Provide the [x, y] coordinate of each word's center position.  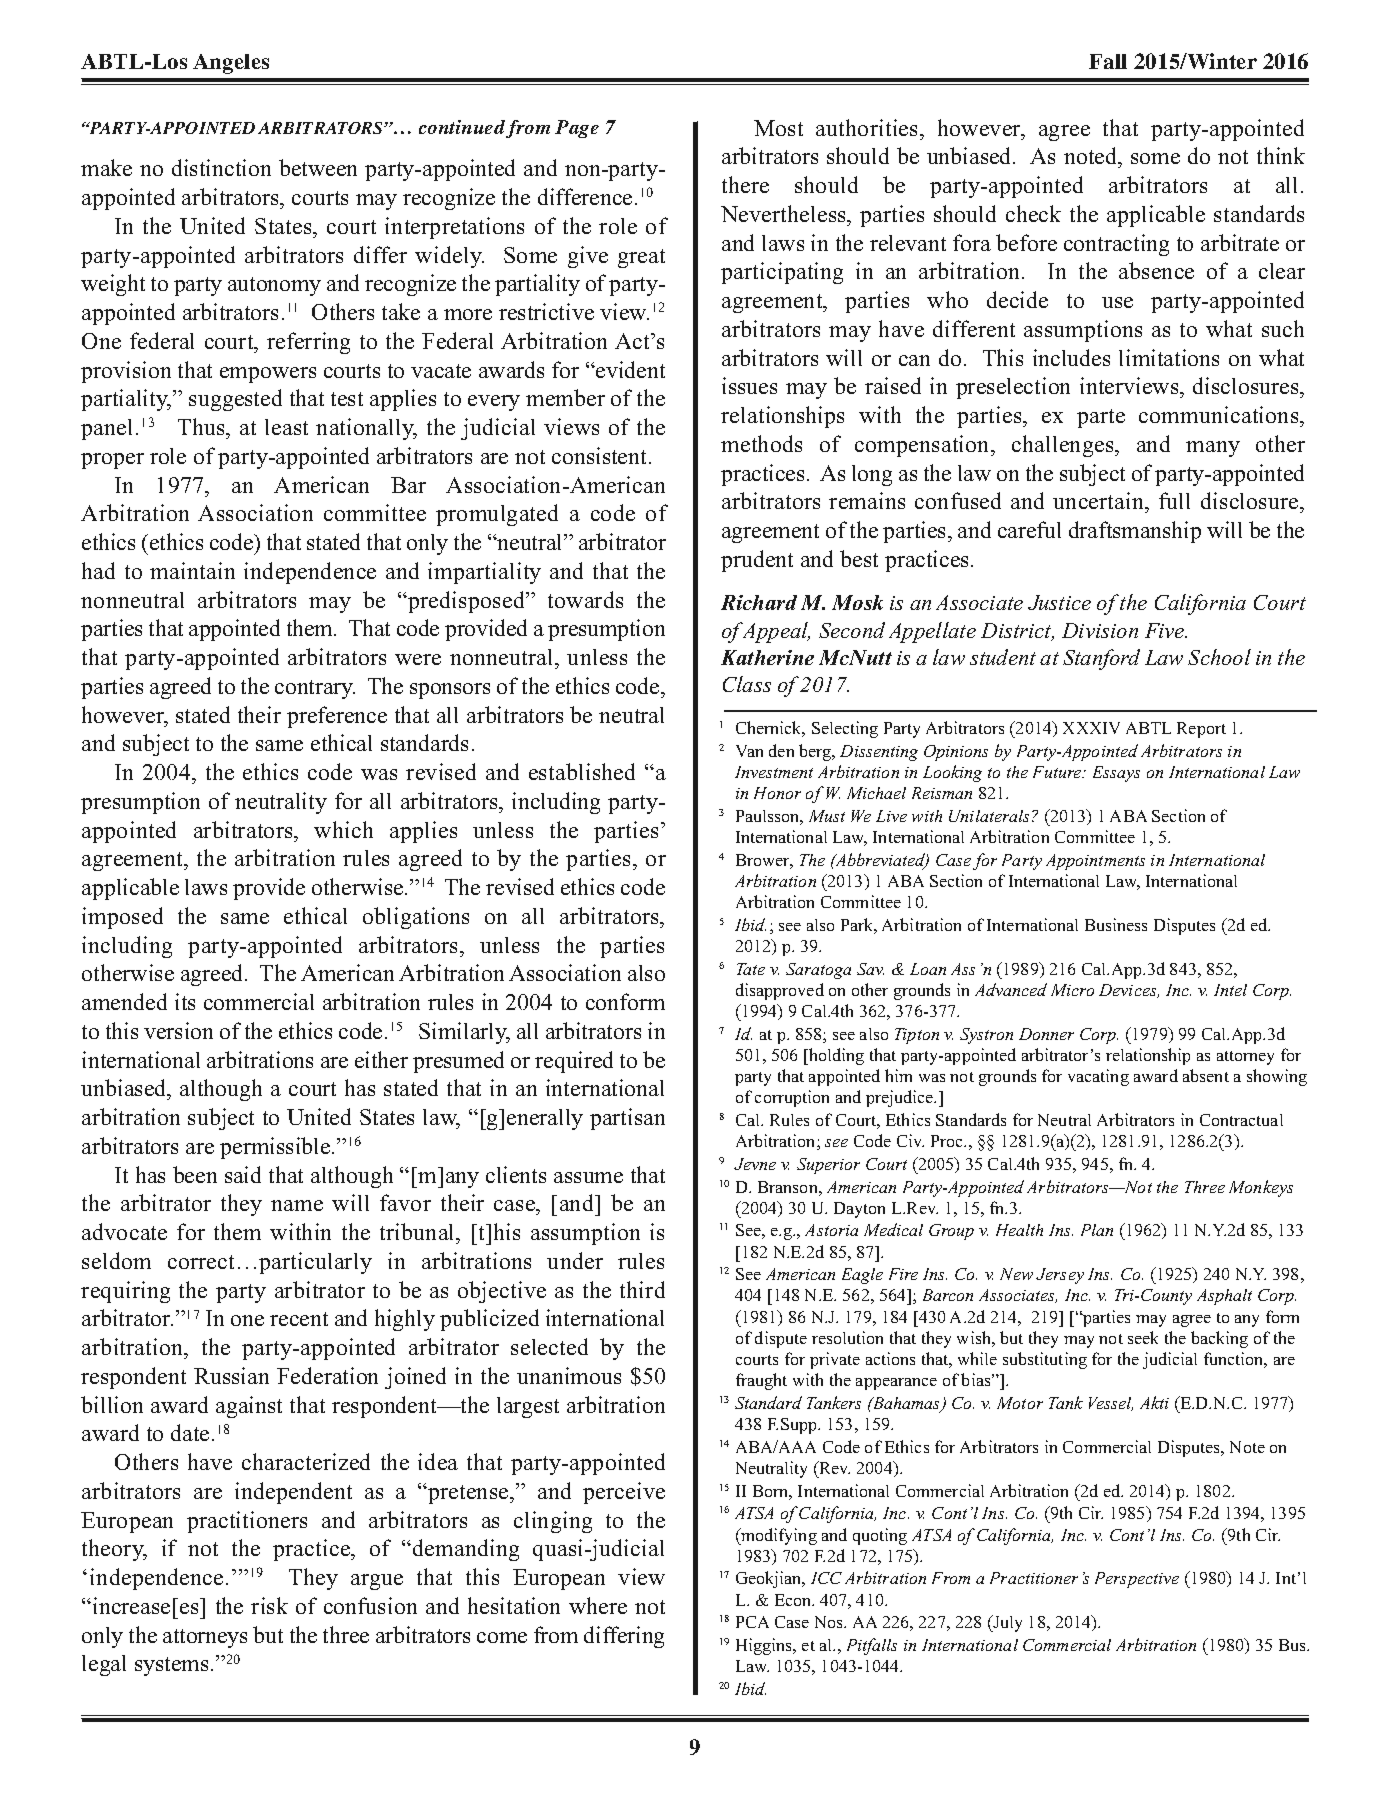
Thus [202, 426]
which [343, 829]
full [1174, 500]
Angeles [231, 64]
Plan [1097, 1230]
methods [761, 443]
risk [269, 1605]
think [1281, 155]
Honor [777, 793]
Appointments [1095, 862]
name [297, 1205]
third [642, 1289]
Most [778, 128]
